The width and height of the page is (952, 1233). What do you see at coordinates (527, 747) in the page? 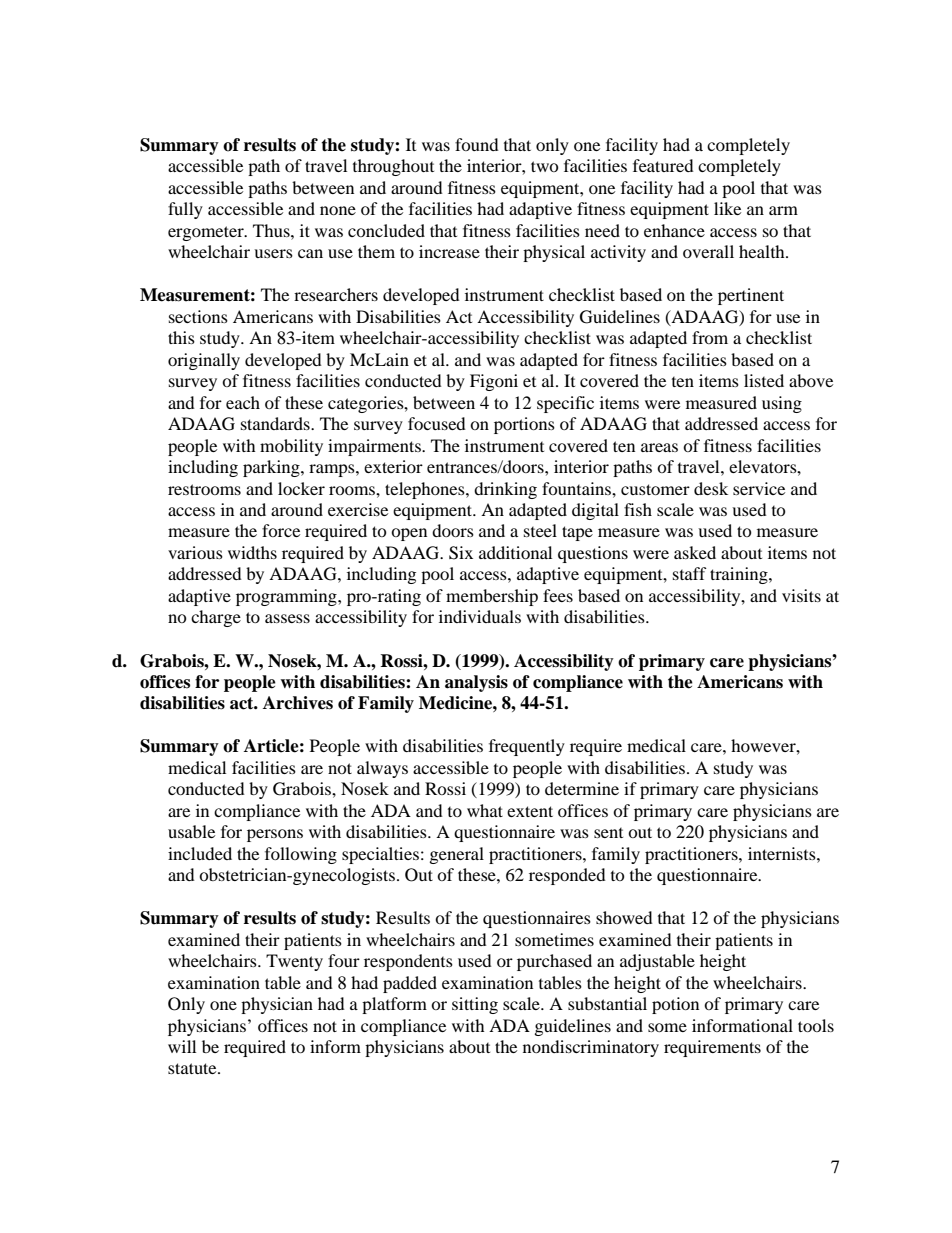
I see `frequently` at bounding box center [527, 747].
